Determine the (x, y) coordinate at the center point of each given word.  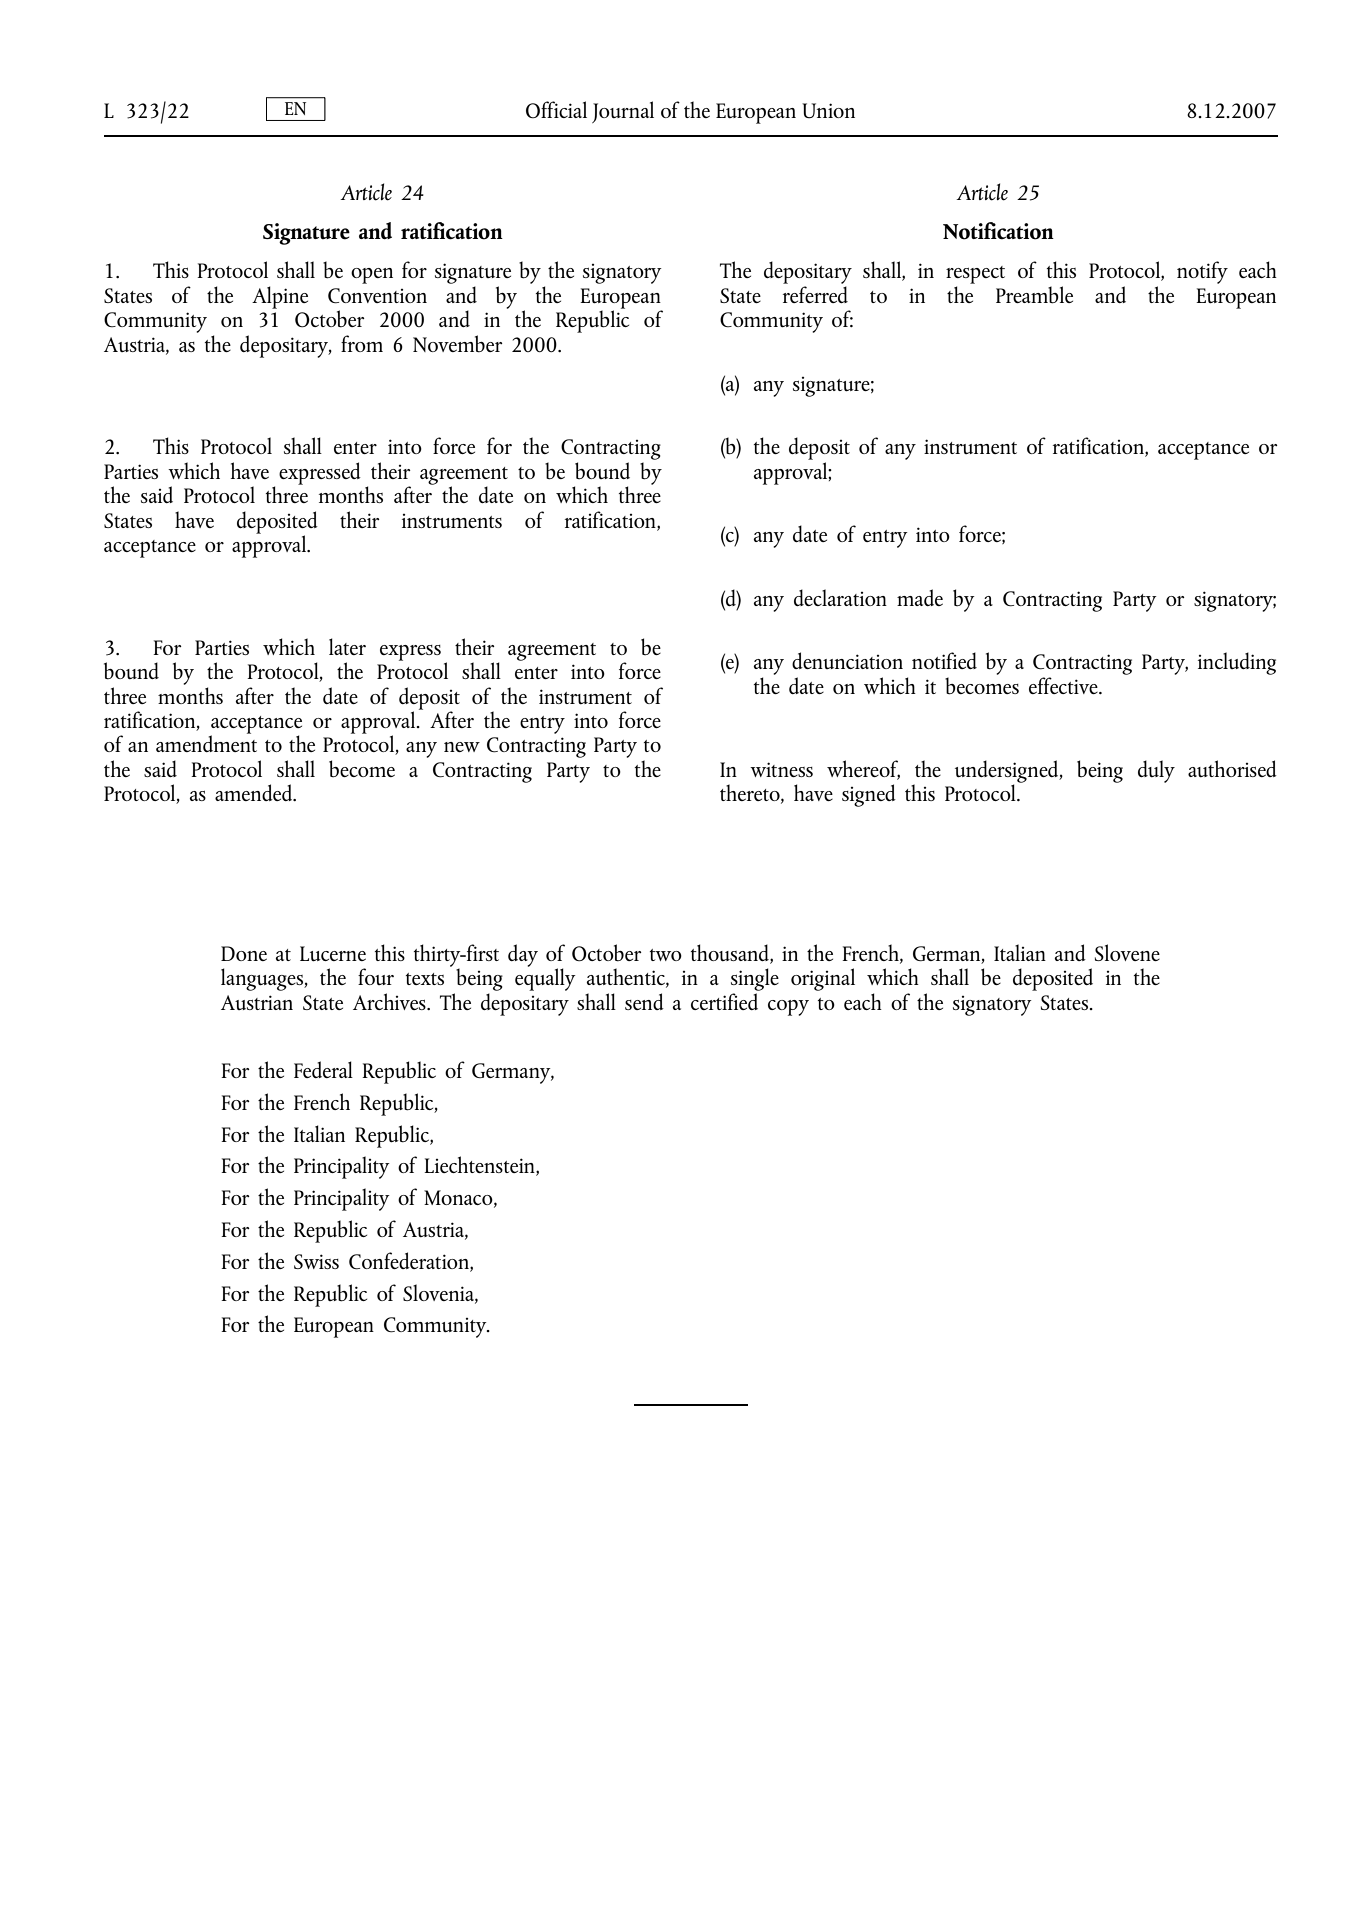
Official (556, 109)
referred (815, 294)
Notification (998, 231)
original (823, 979)
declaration (840, 597)
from (362, 343)
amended (255, 792)
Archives (390, 1001)
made (920, 597)
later (347, 646)
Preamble (1034, 295)
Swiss (316, 1261)
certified (724, 1001)
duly (1156, 771)
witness (781, 769)
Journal (623, 112)
